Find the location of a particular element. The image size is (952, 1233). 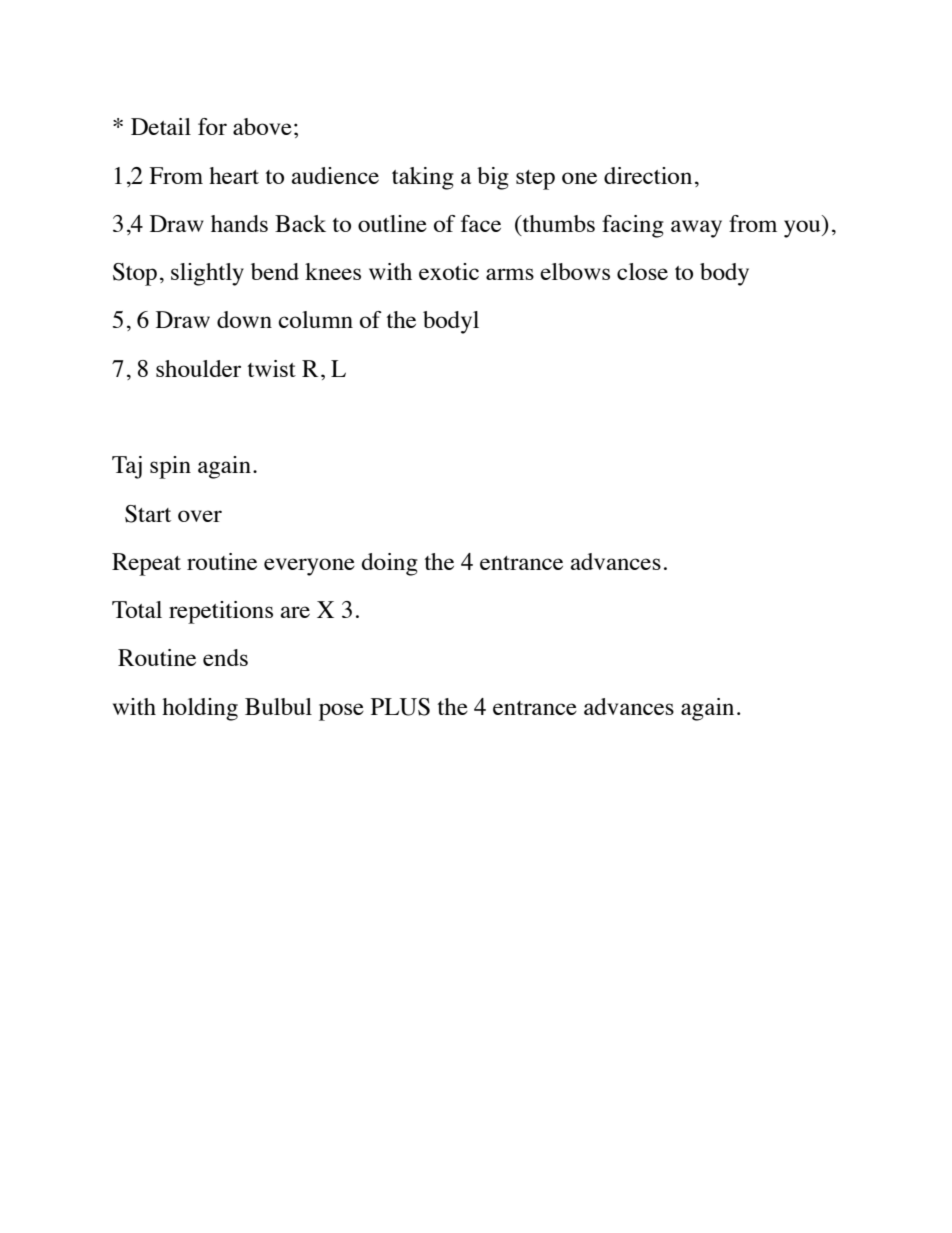

big is located at coordinates (493, 178).
